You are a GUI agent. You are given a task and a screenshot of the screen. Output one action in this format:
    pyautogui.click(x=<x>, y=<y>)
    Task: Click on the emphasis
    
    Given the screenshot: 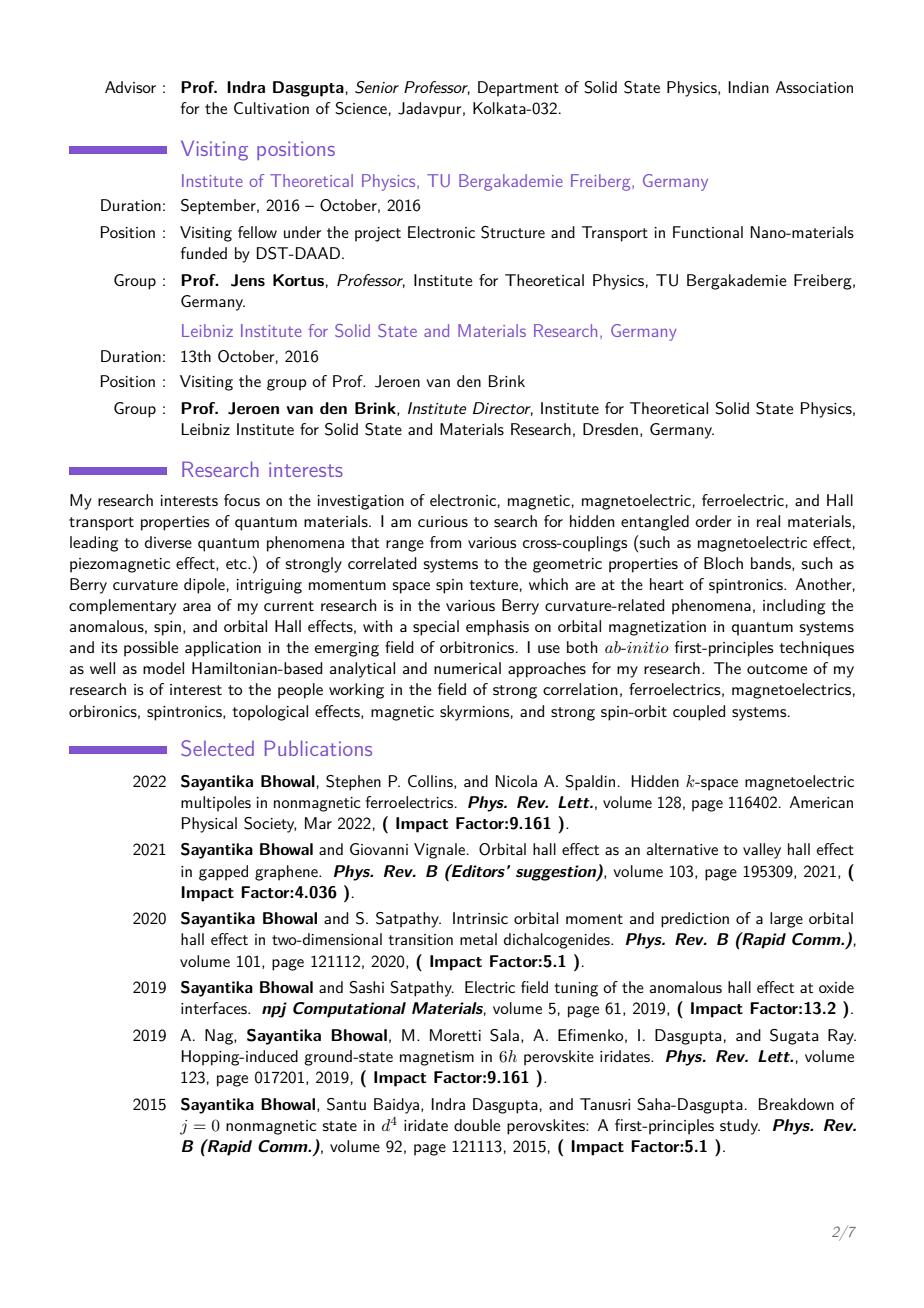 What is the action you would take?
    pyautogui.click(x=497, y=628)
